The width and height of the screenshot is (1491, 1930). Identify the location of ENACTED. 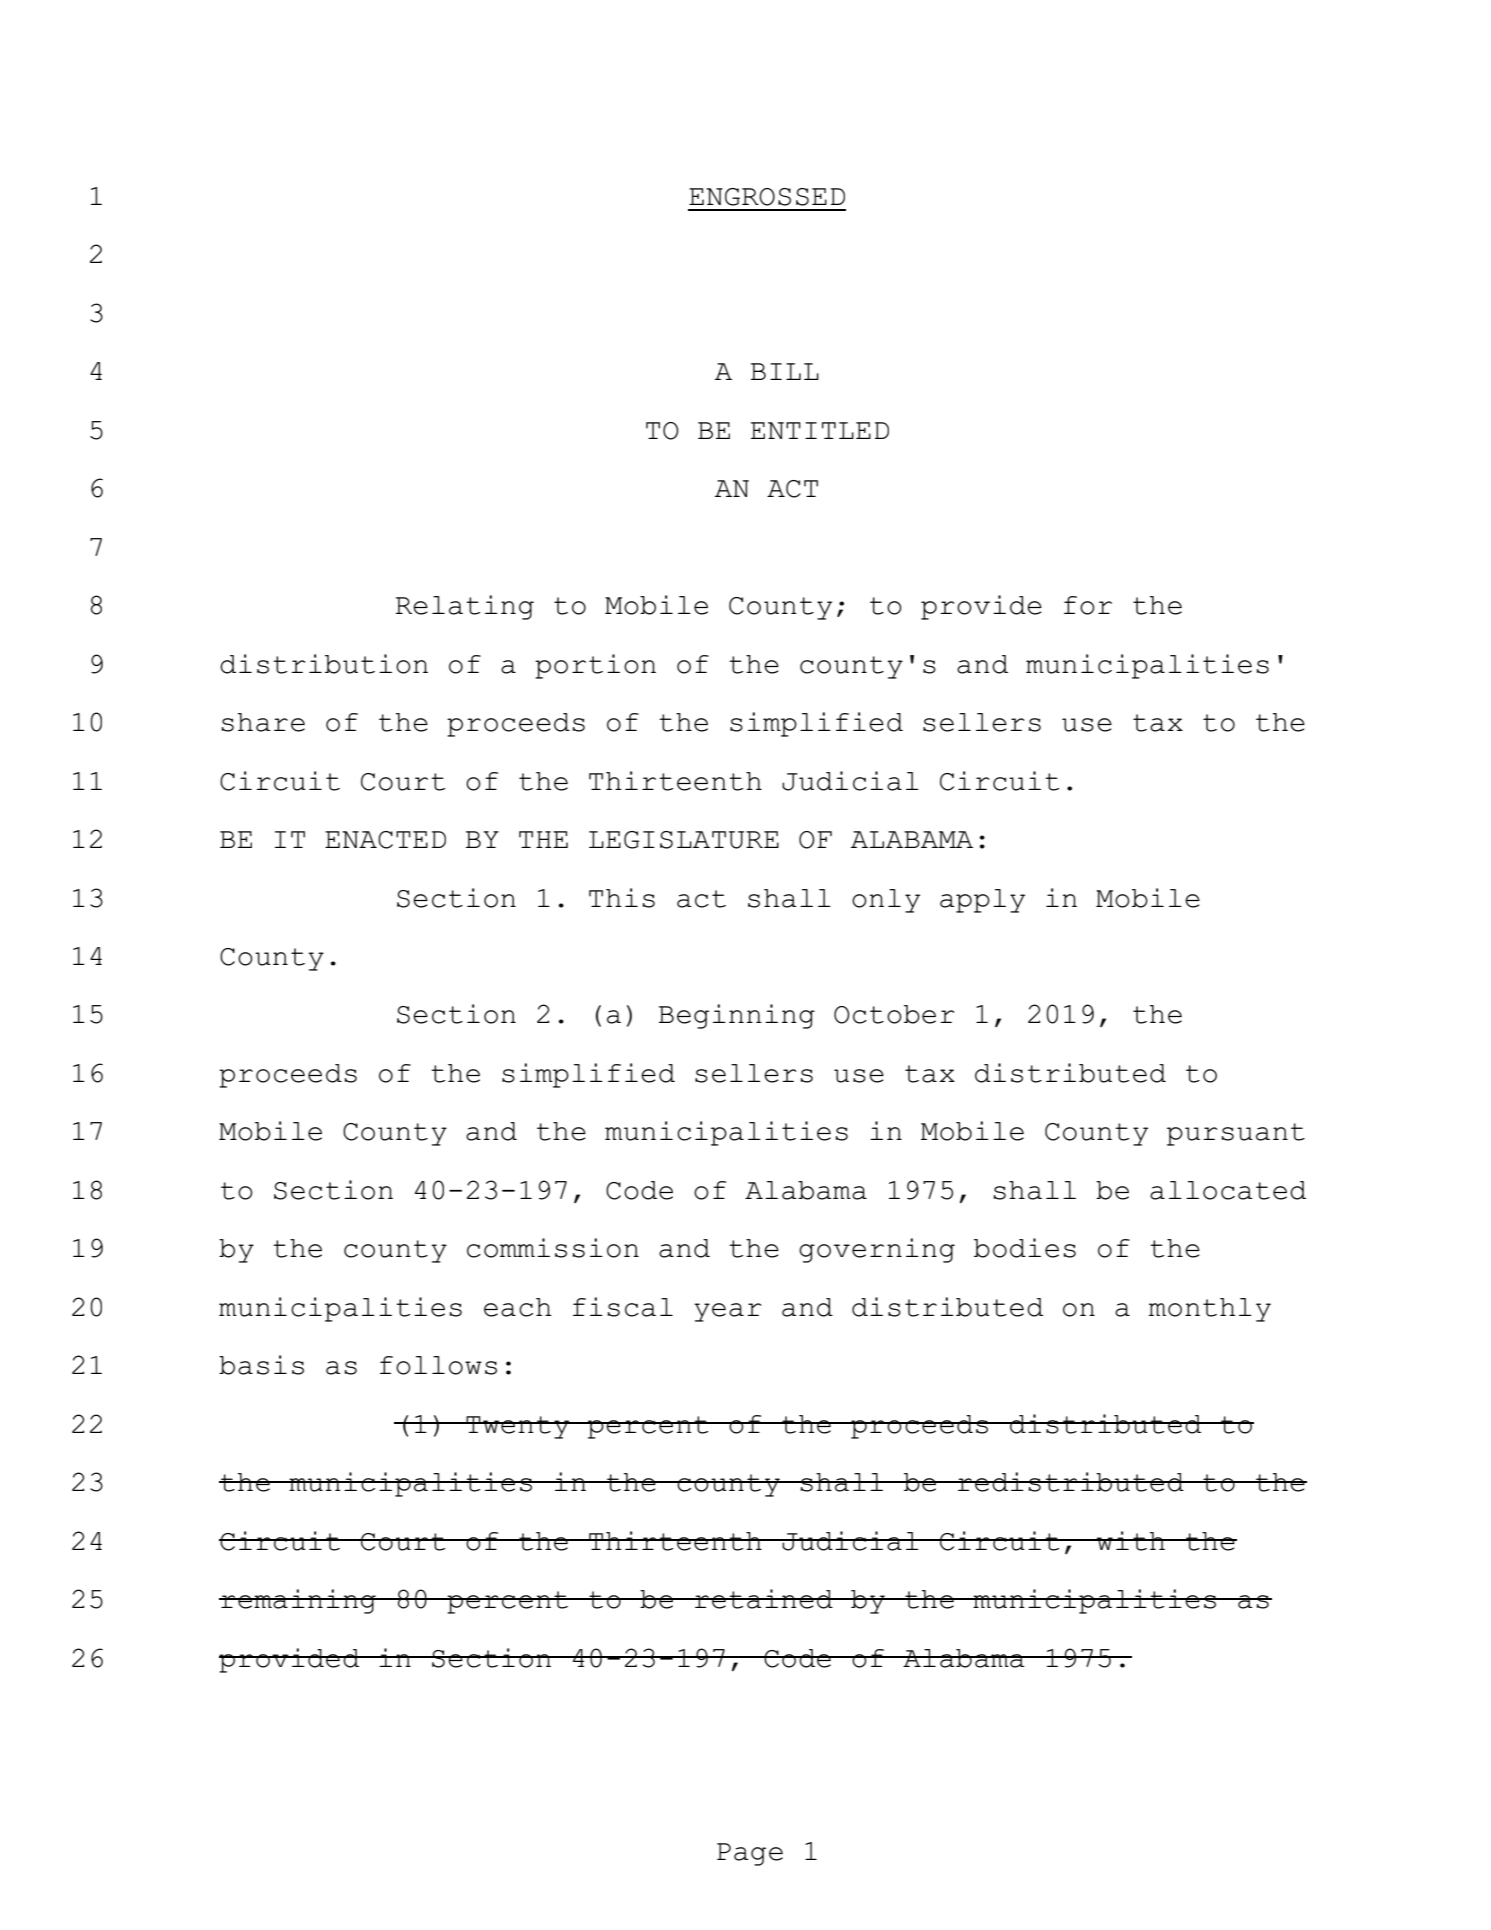
(385, 840).
